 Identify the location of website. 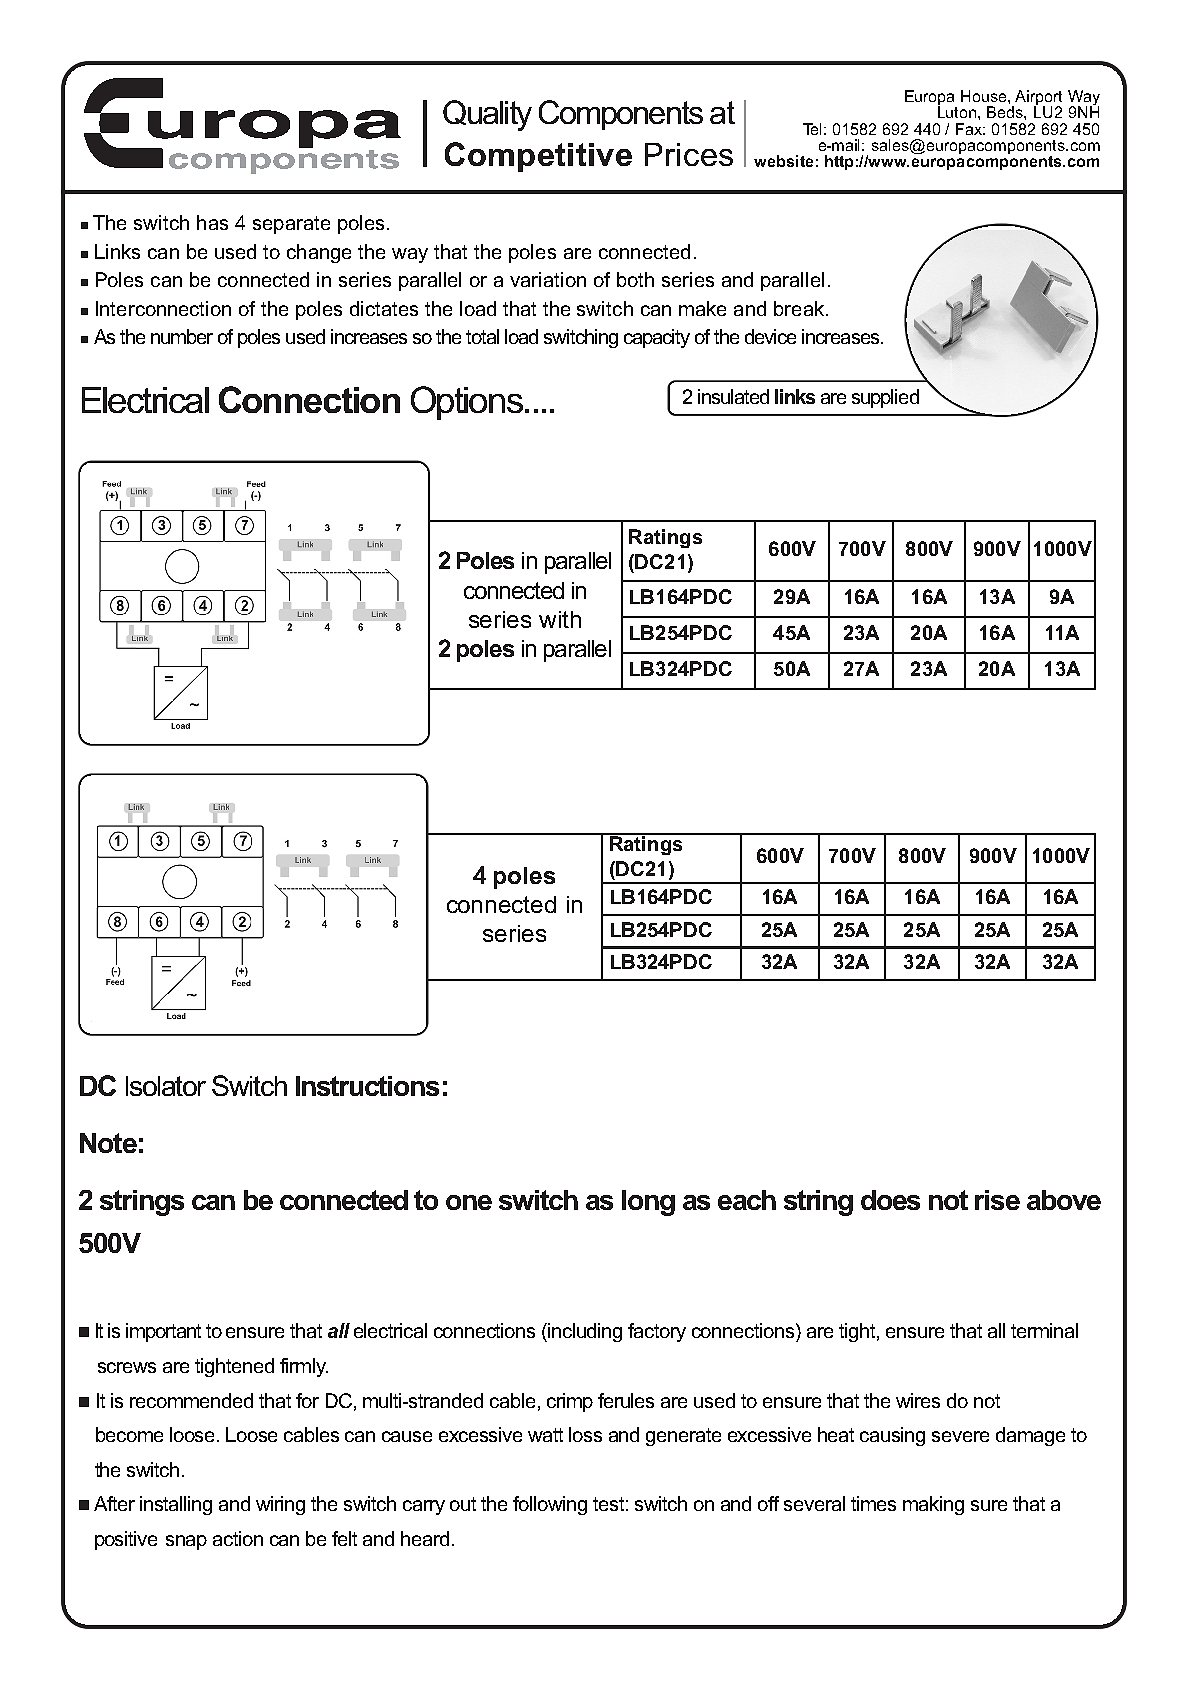
(783, 161).
